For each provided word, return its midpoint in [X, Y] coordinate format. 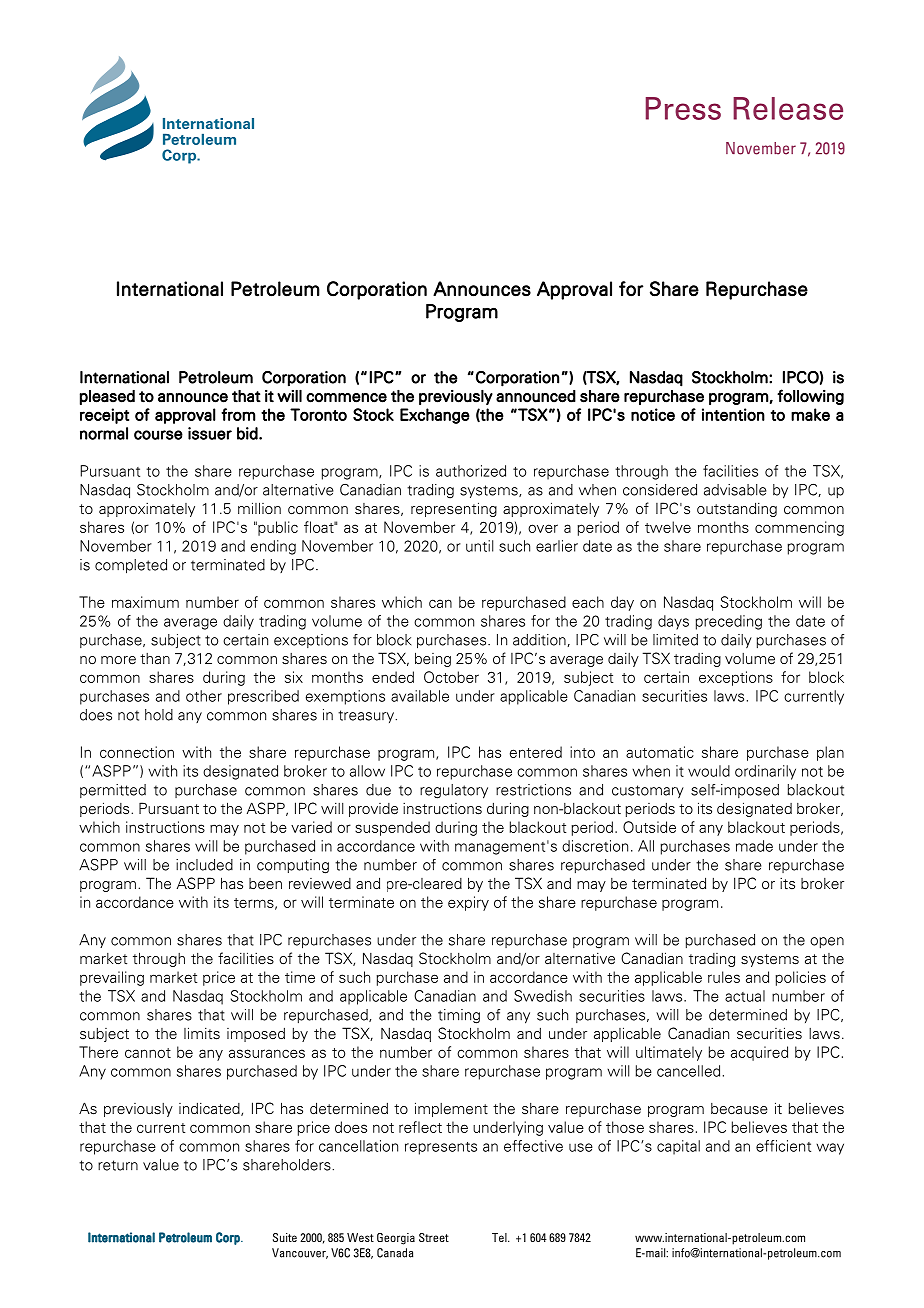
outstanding [737, 509]
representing [454, 509]
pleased [107, 397]
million [259, 508]
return [118, 1165]
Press [683, 108]
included [204, 865]
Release [788, 108]
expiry [468, 903]
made [754, 846]
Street [434, 1237]
